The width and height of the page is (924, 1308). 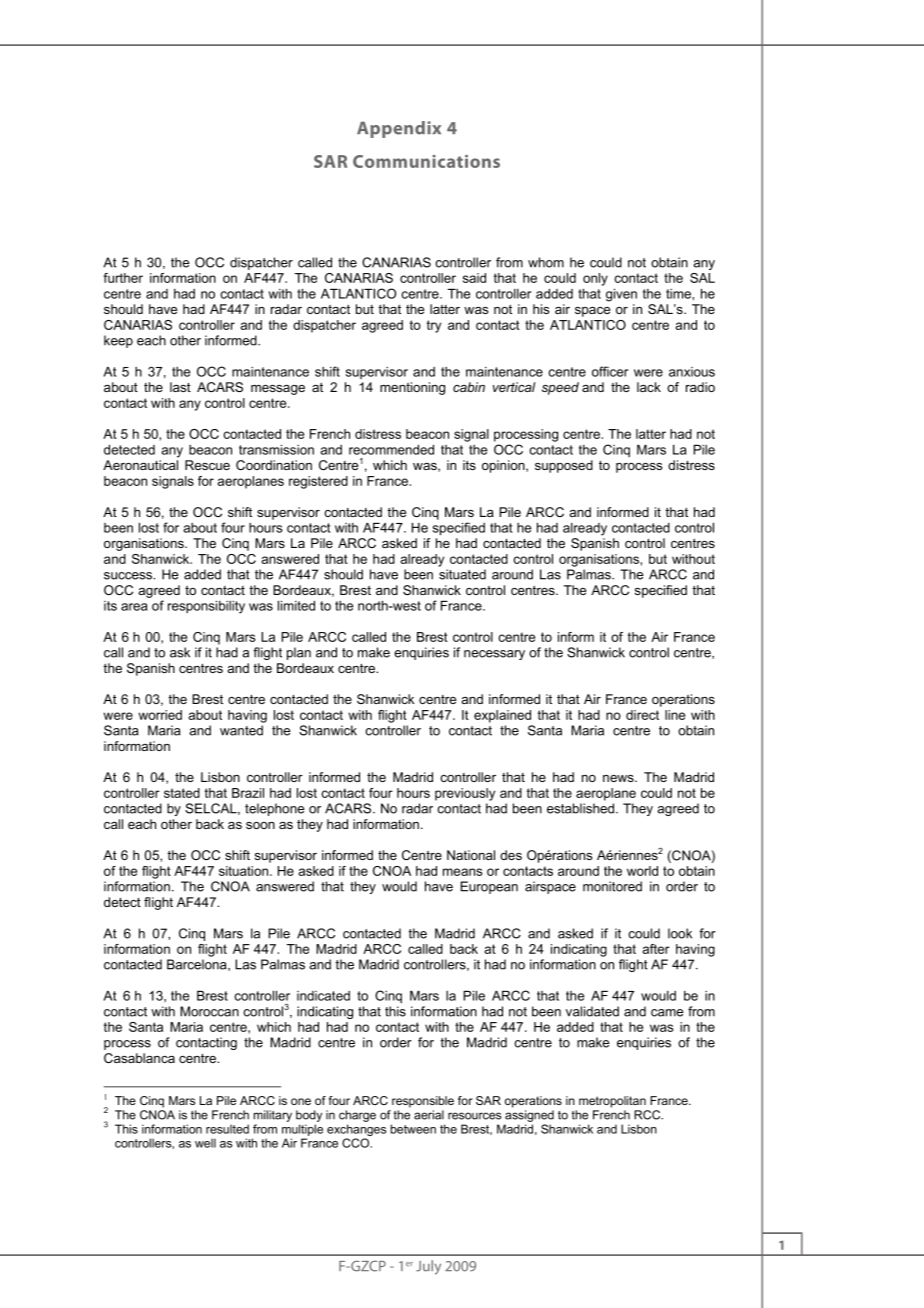 I want to click on lack, so click(x=649, y=387).
